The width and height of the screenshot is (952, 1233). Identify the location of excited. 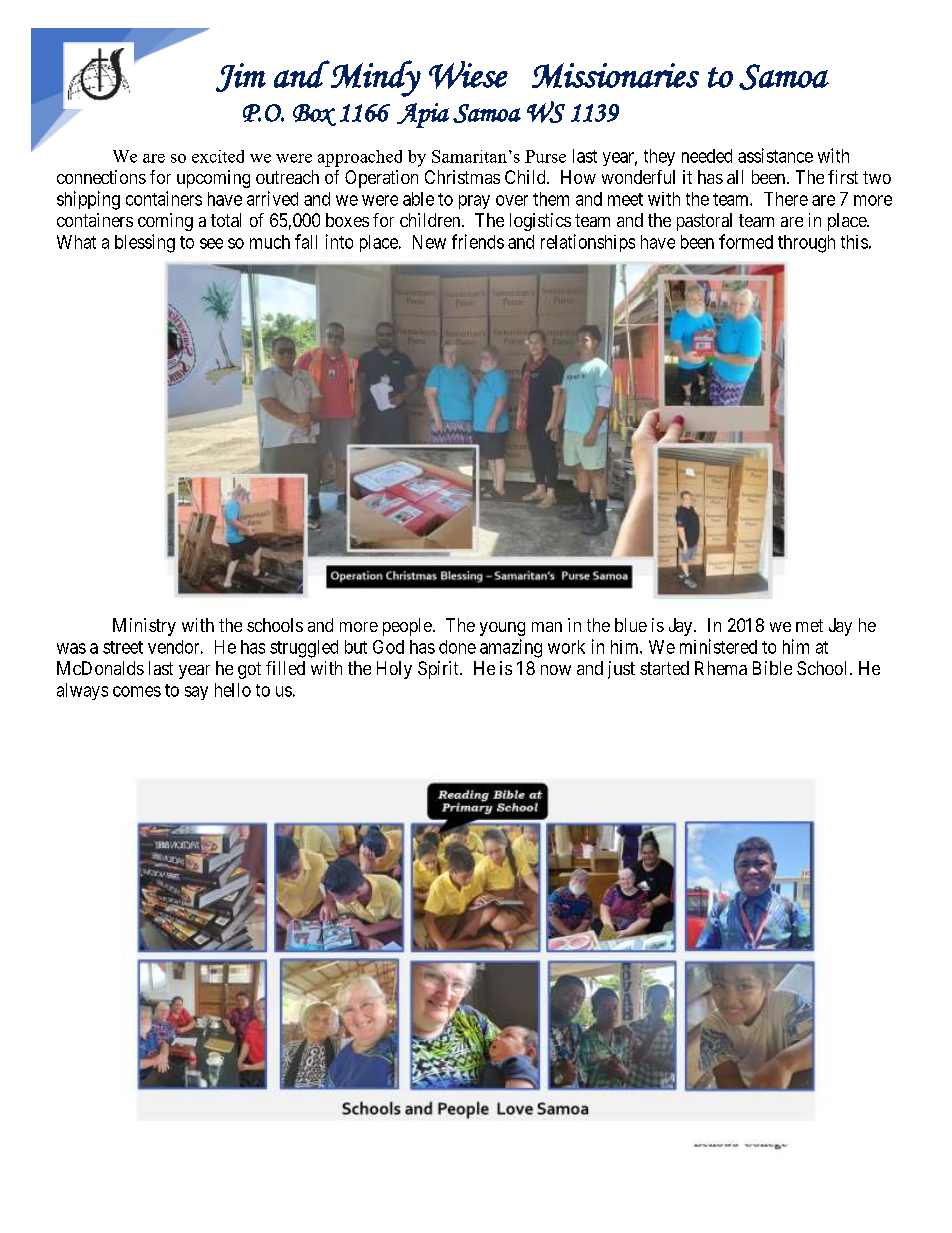
(218, 156).
